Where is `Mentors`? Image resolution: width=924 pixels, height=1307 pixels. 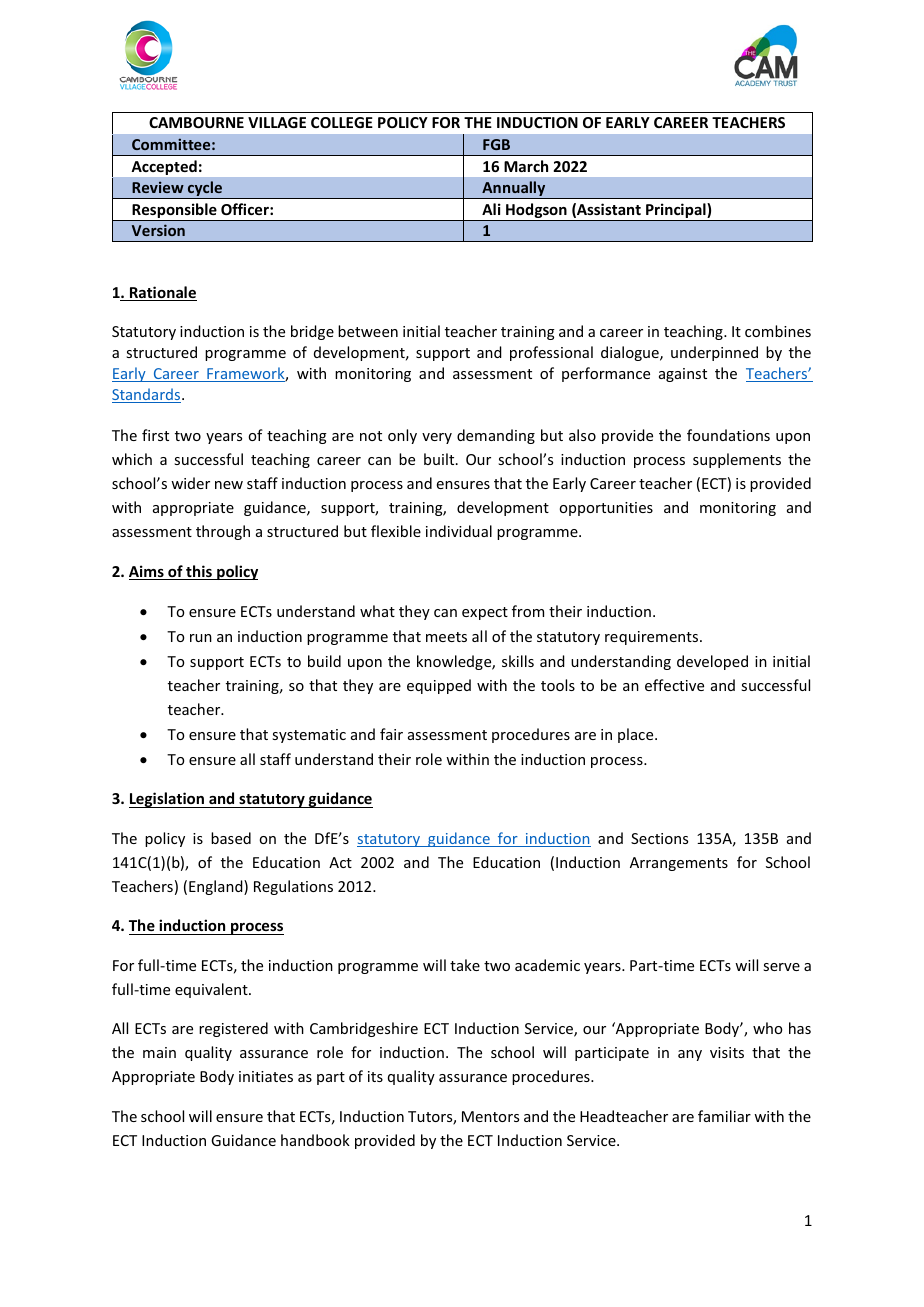 Mentors is located at coordinates (490, 1116).
